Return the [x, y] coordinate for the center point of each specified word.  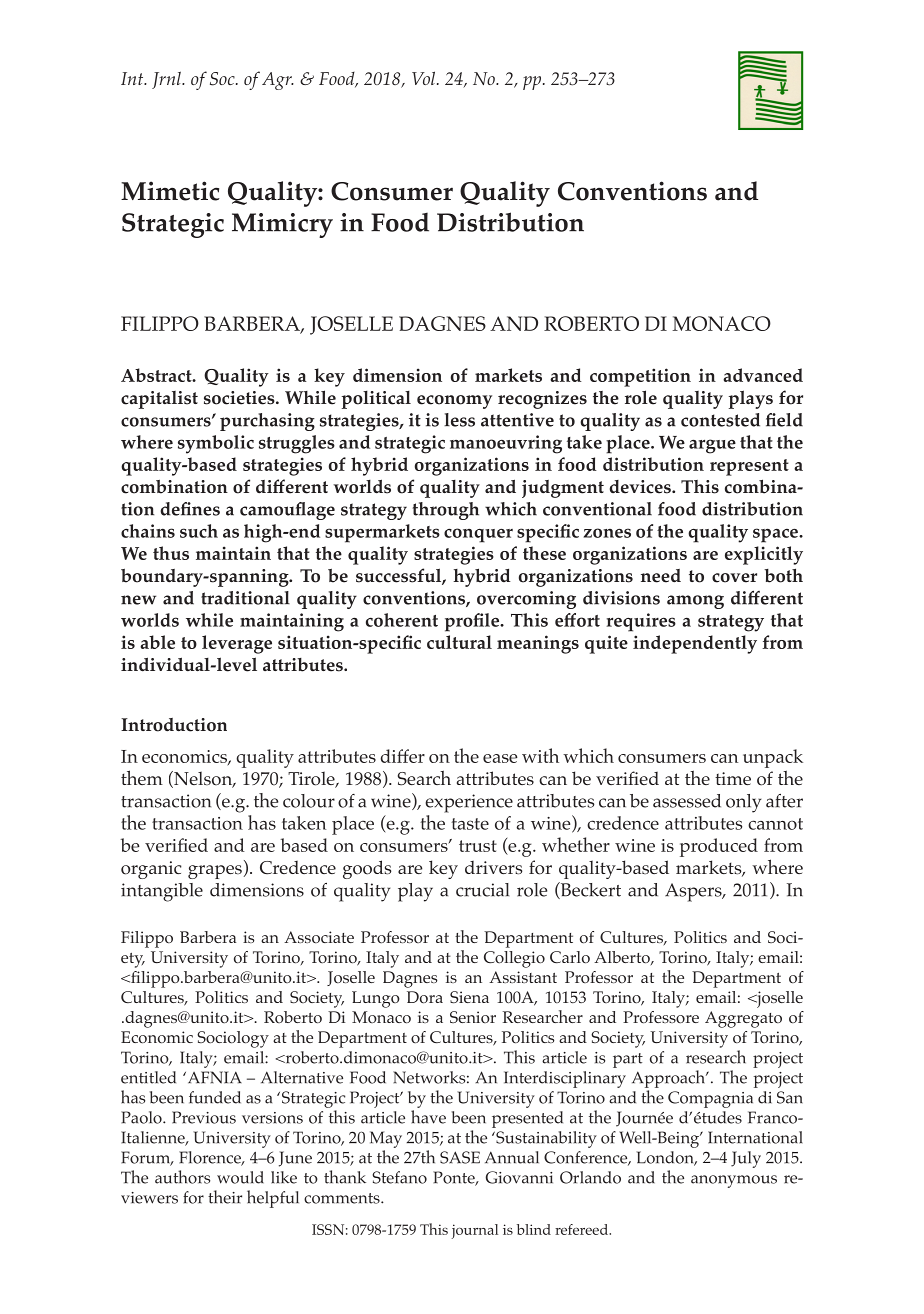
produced [719, 847]
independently [695, 644]
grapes [215, 872]
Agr [278, 81]
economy [454, 402]
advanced [763, 375]
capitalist [159, 400]
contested [720, 420]
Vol [425, 78]
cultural [459, 642]
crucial [482, 890]
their [225, 1197]
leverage [237, 644]
